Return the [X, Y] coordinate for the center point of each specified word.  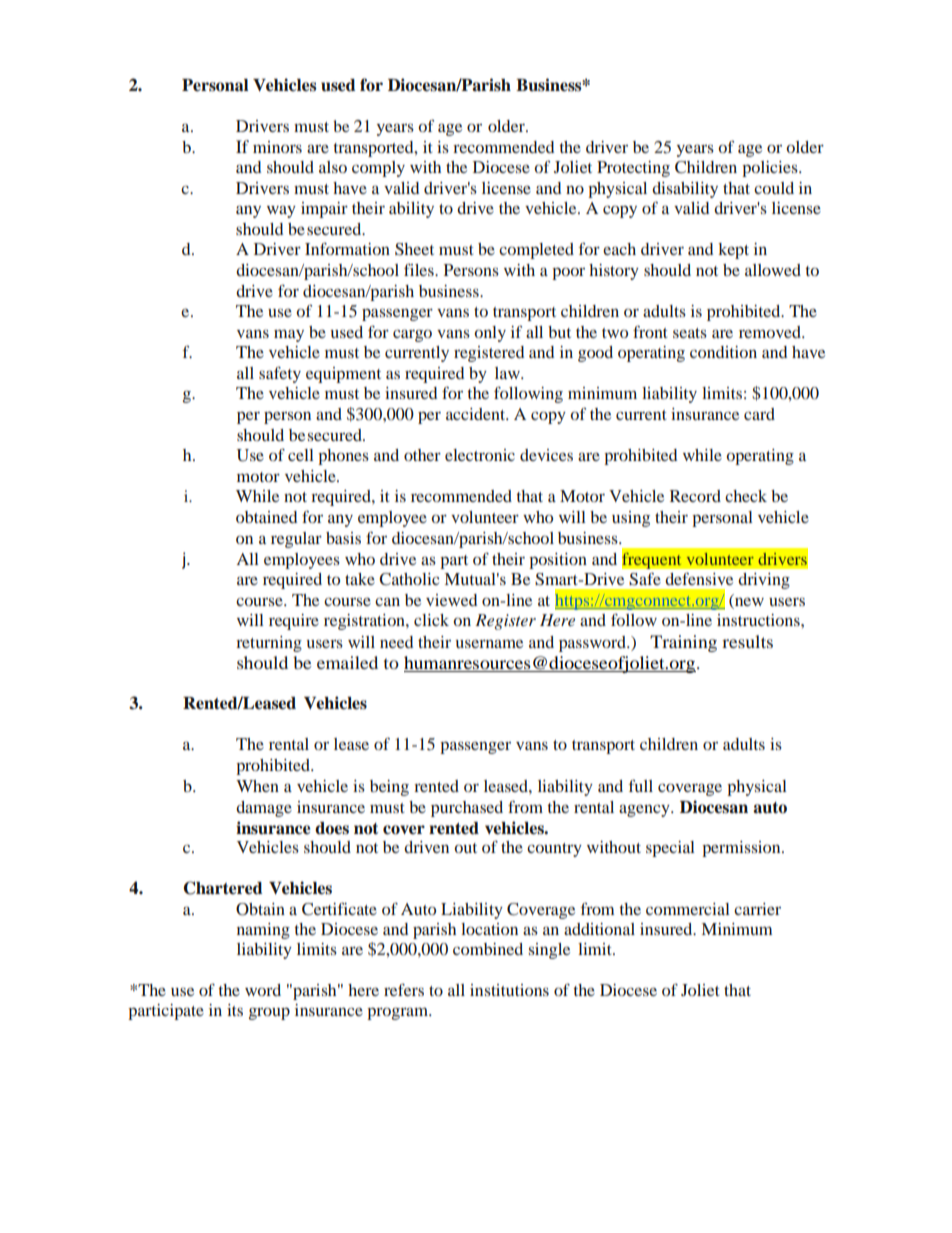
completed [536, 251]
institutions [509, 990]
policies [771, 169]
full [641, 785]
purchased [467, 809]
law [508, 373]
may [289, 335]
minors [277, 147]
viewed [451, 600]
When [257, 786]
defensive [699, 579]
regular [296, 540]
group [269, 1013]
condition [723, 352]
